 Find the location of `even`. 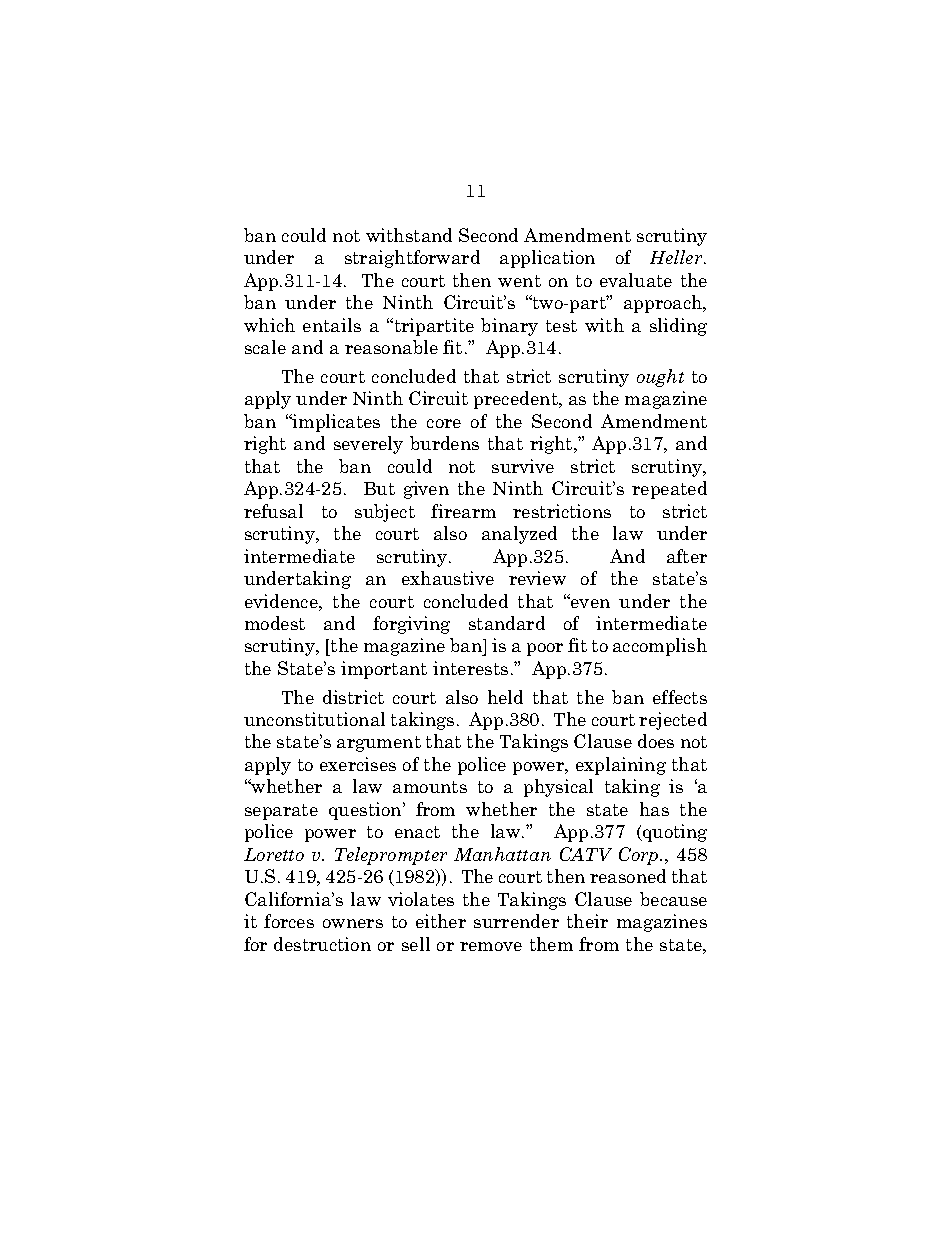

even is located at coordinates (589, 602).
